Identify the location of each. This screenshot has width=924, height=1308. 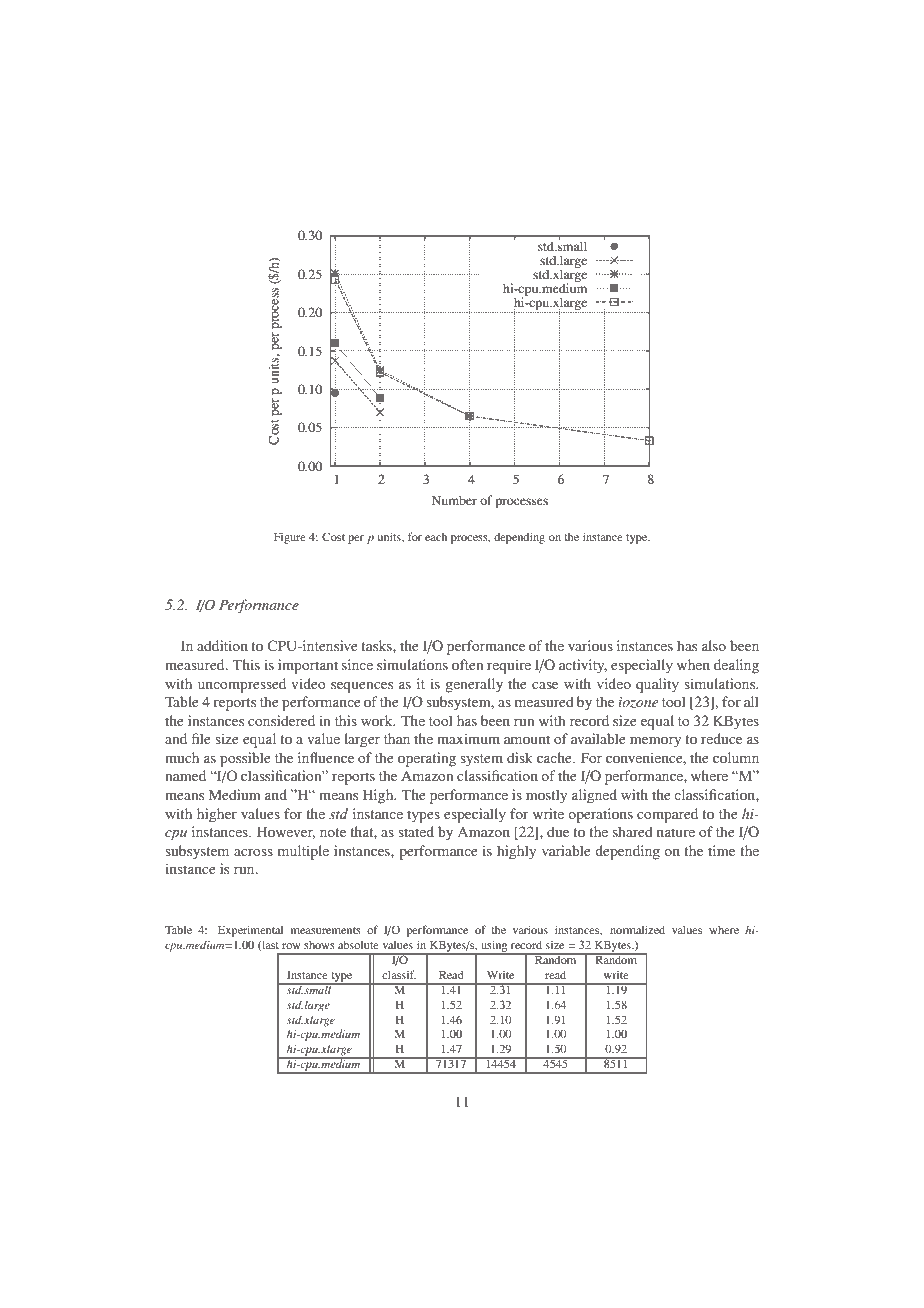
(436, 536).
